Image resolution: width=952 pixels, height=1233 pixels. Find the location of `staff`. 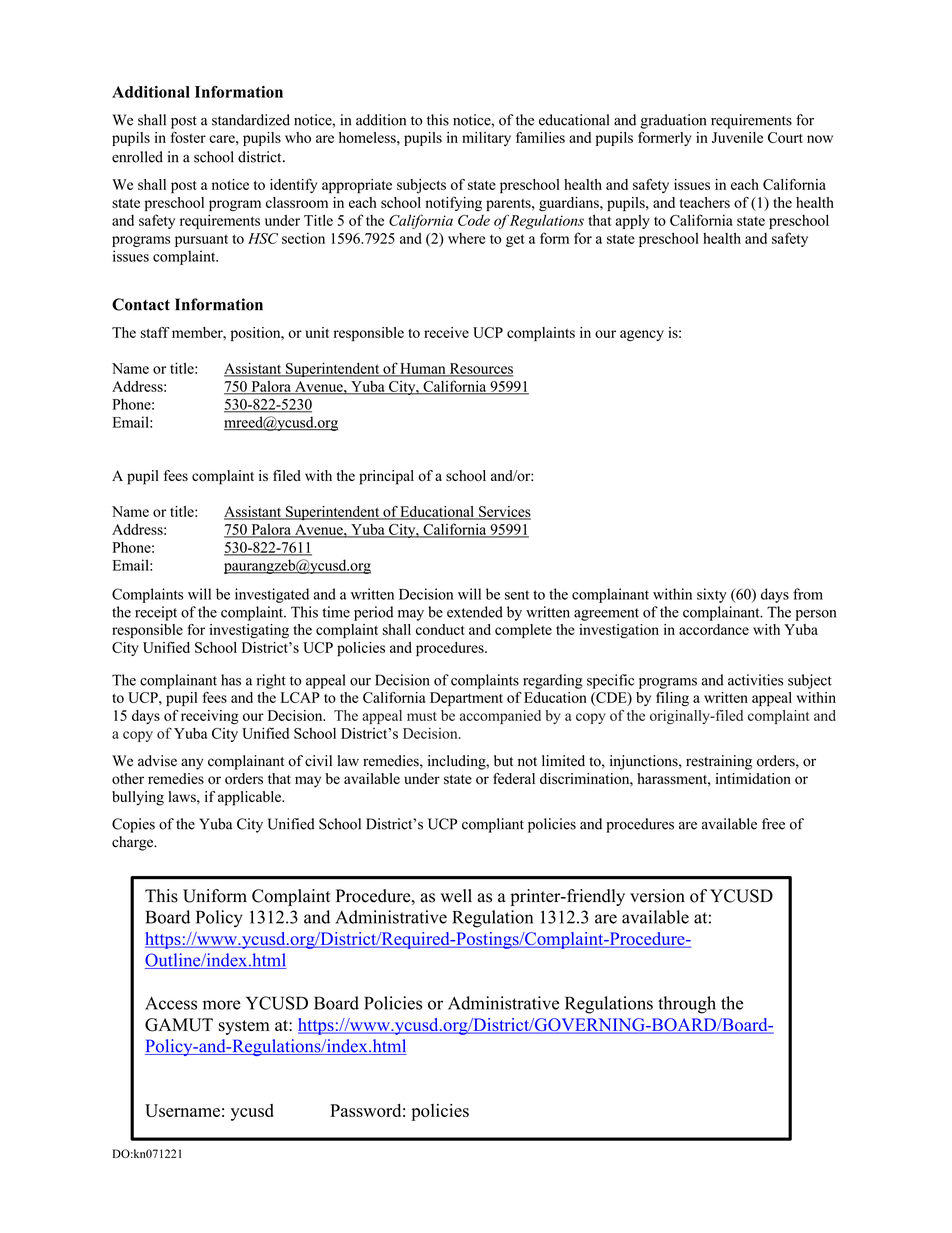

staff is located at coordinates (155, 332).
